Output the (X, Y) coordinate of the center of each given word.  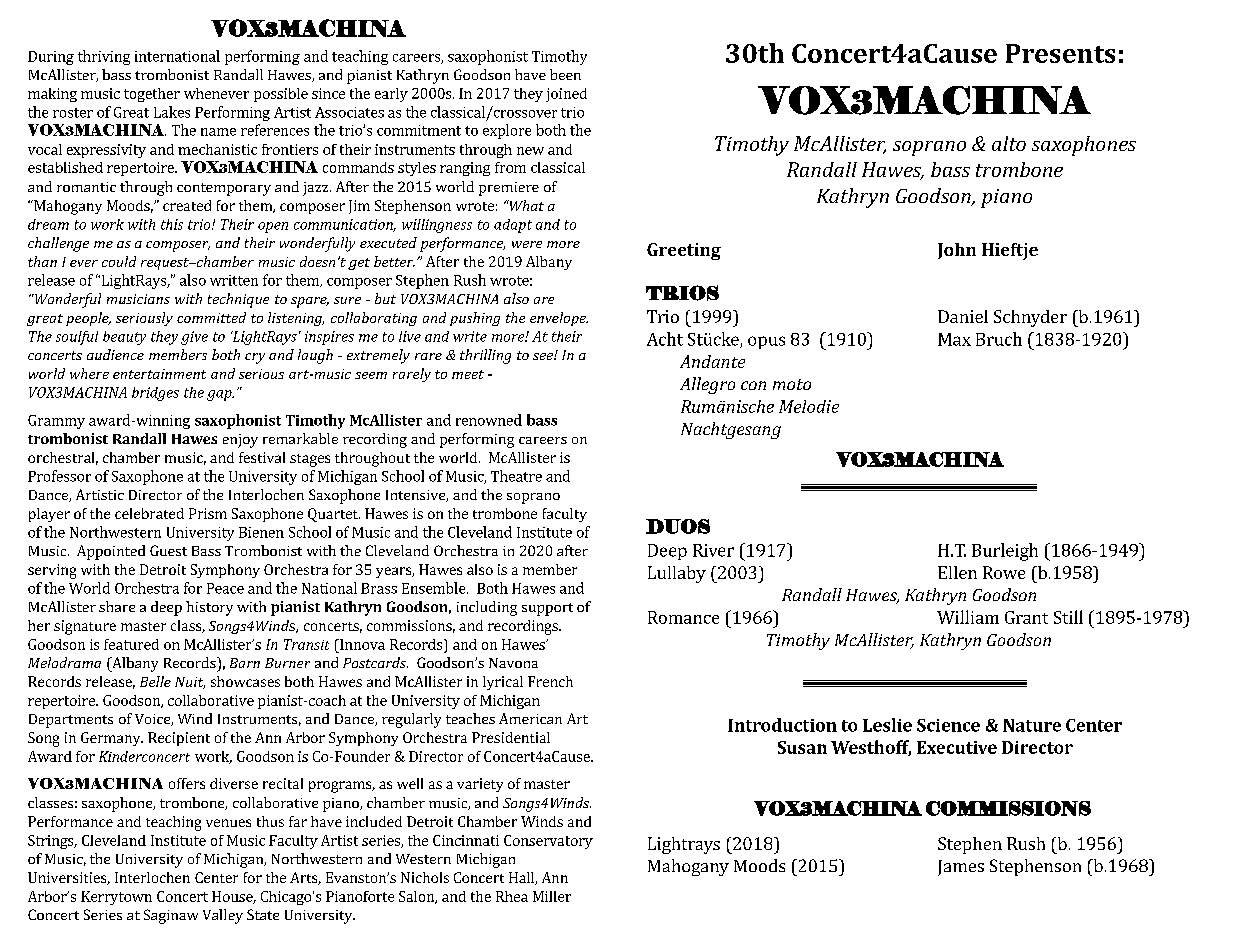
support (547, 609)
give (194, 338)
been (565, 74)
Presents (1060, 53)
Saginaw (171, 916)
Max (954, 339)
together (152, 95)
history (209, 608)
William (968, 617)
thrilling (485, 356)
